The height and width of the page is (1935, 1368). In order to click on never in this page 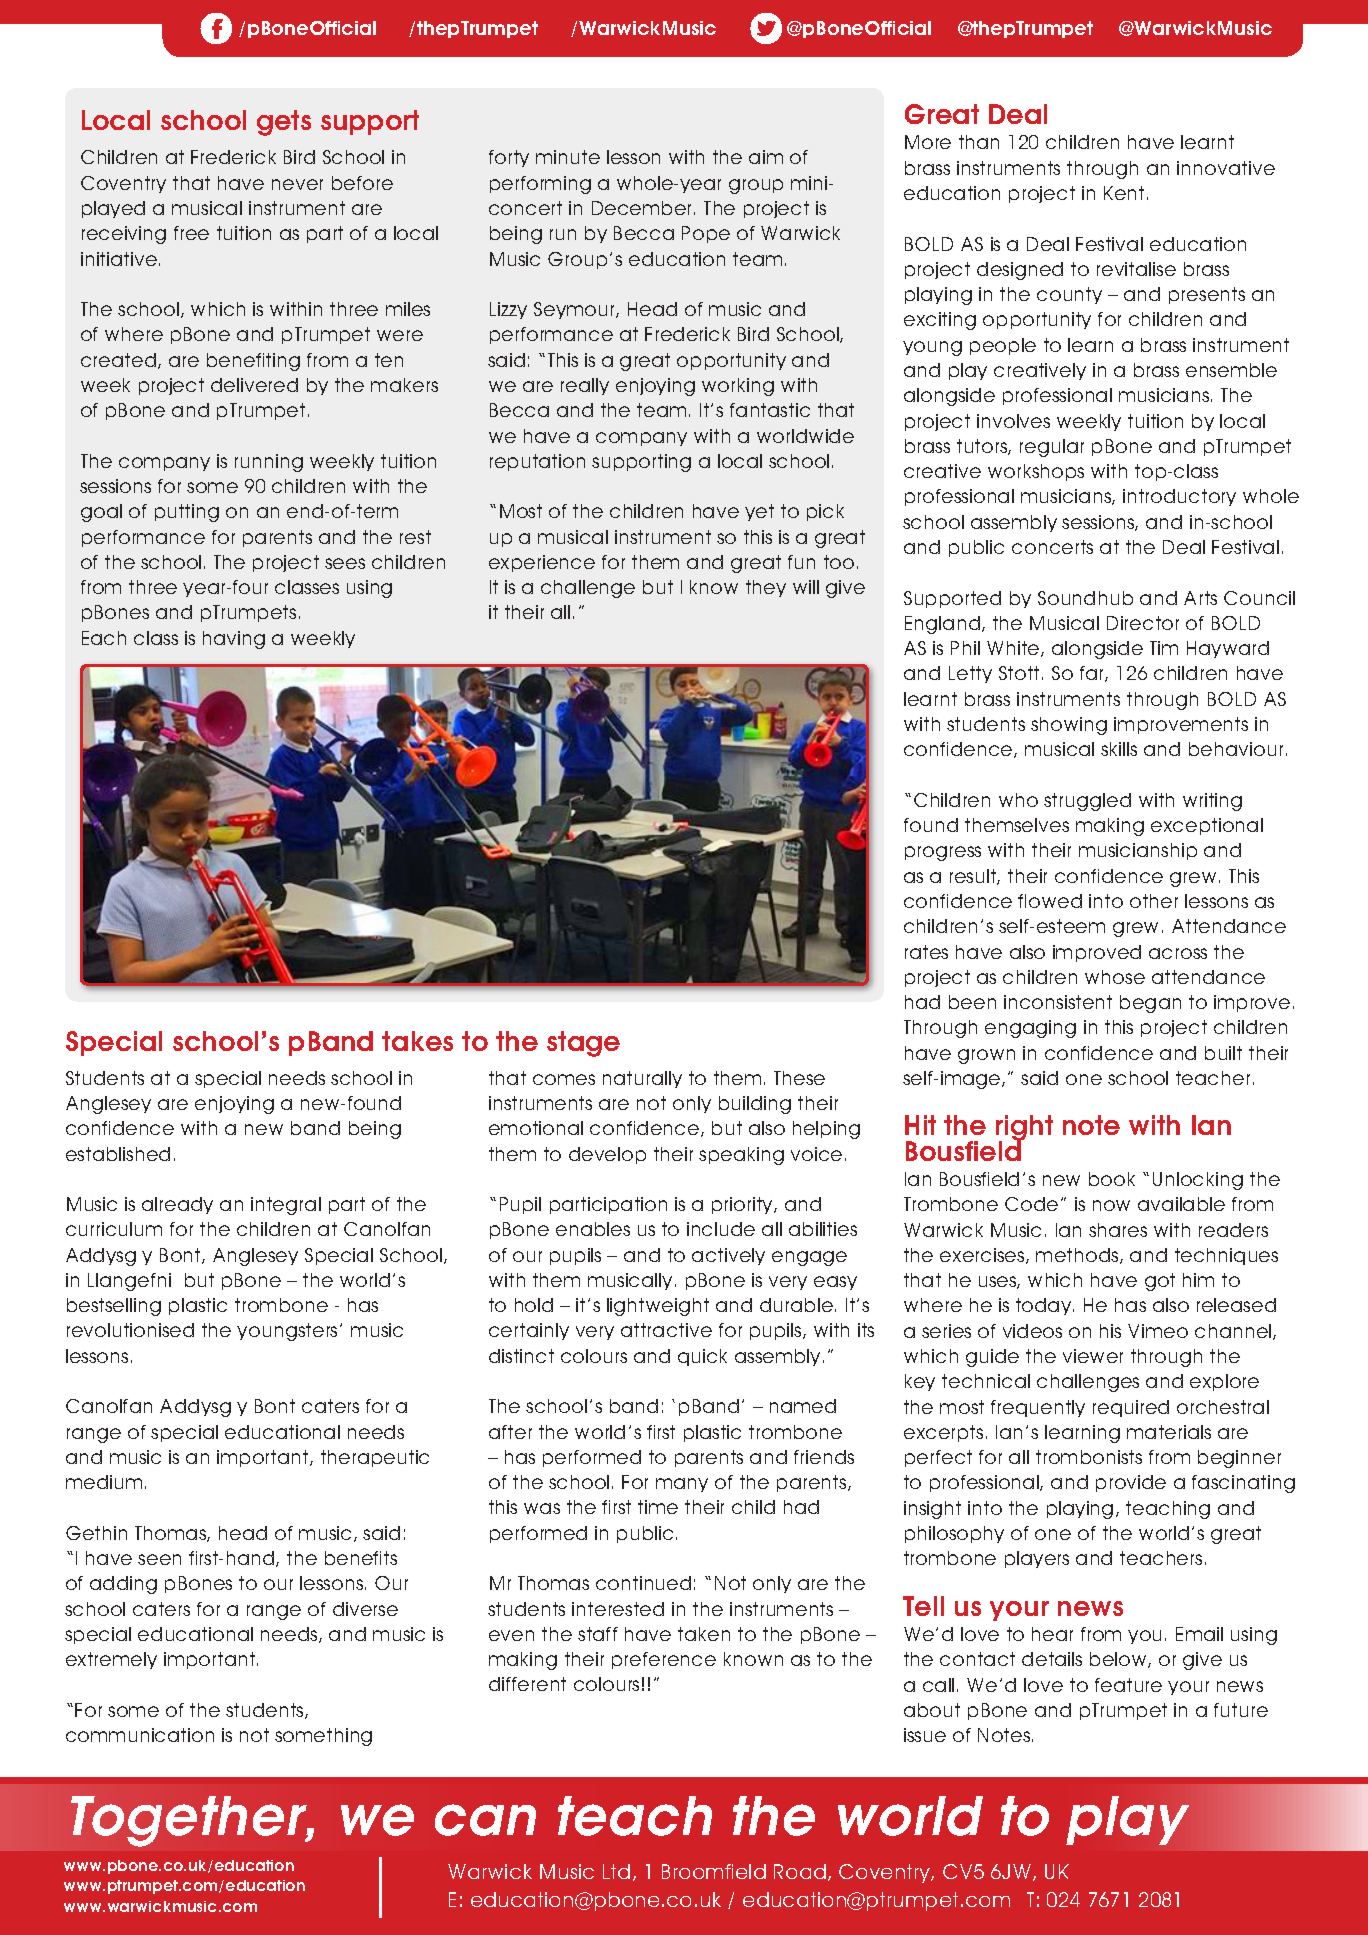, I will do `click(297, 184)`.
